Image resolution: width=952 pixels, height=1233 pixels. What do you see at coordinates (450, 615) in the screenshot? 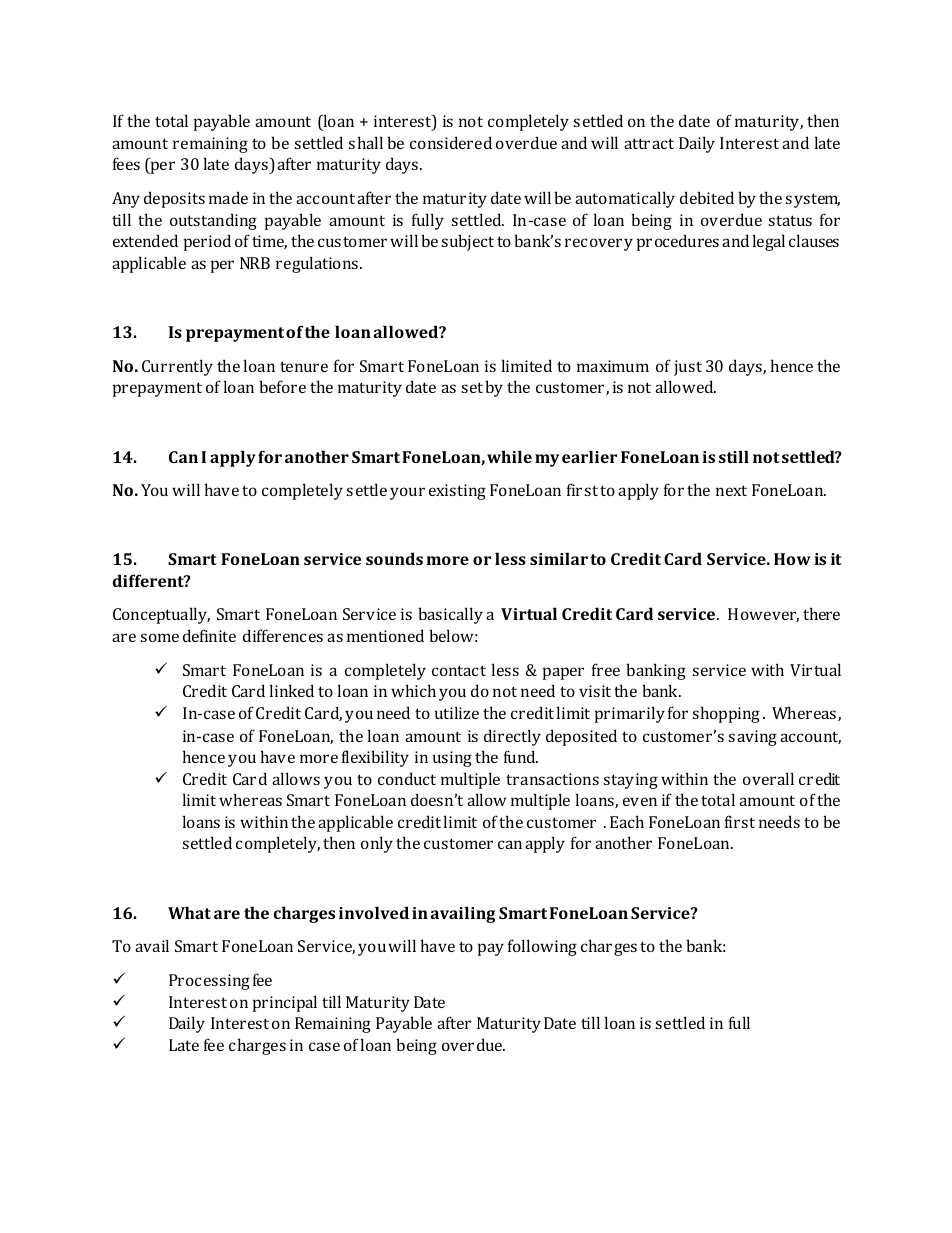
I see `basically` at bounding box center [450, 615].
